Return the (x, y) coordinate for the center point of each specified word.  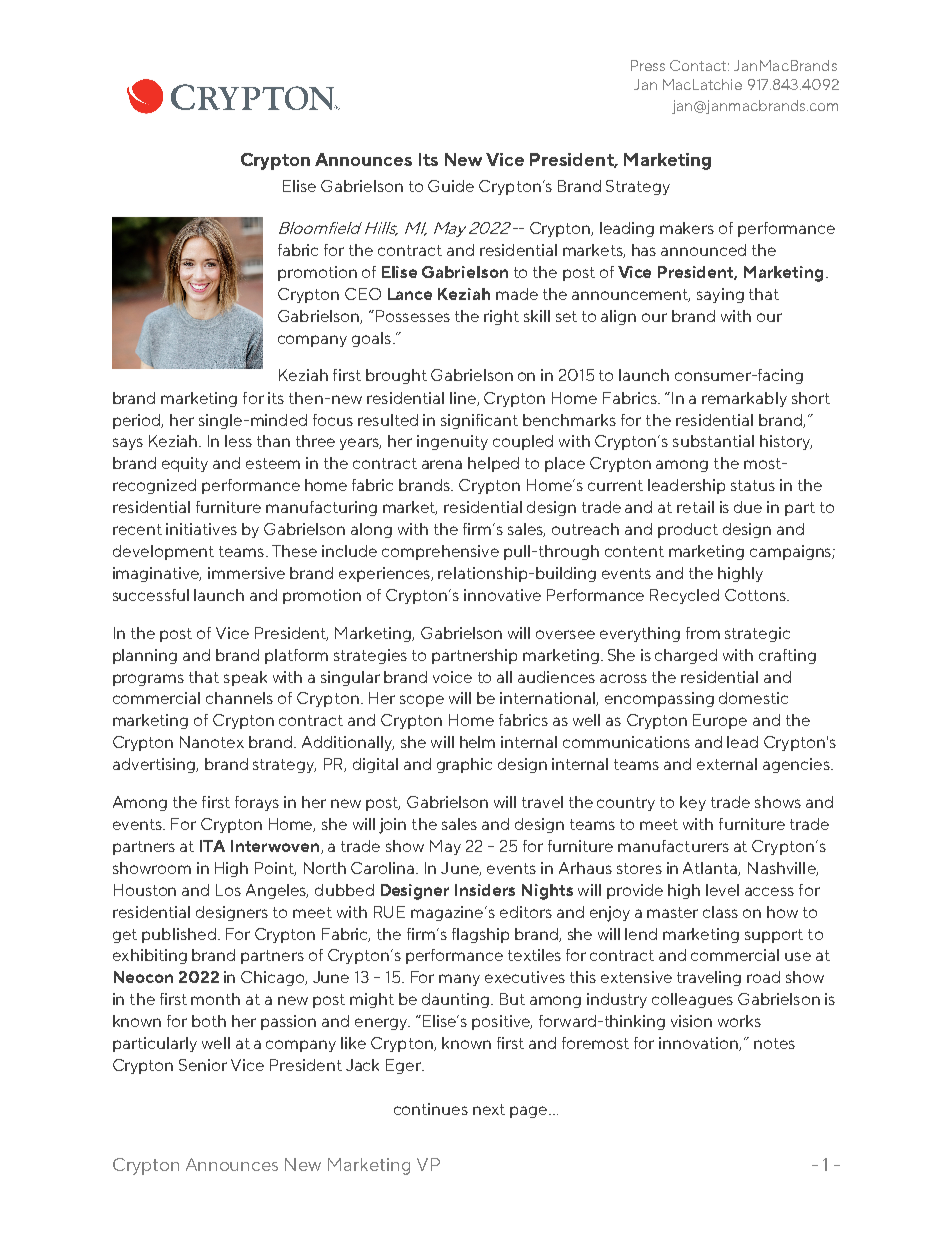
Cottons (756, 595)
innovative (502, 595)
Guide (451, 186)
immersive (246, 573)
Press (648, 65)
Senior (203, 1065)
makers (687, 228)
